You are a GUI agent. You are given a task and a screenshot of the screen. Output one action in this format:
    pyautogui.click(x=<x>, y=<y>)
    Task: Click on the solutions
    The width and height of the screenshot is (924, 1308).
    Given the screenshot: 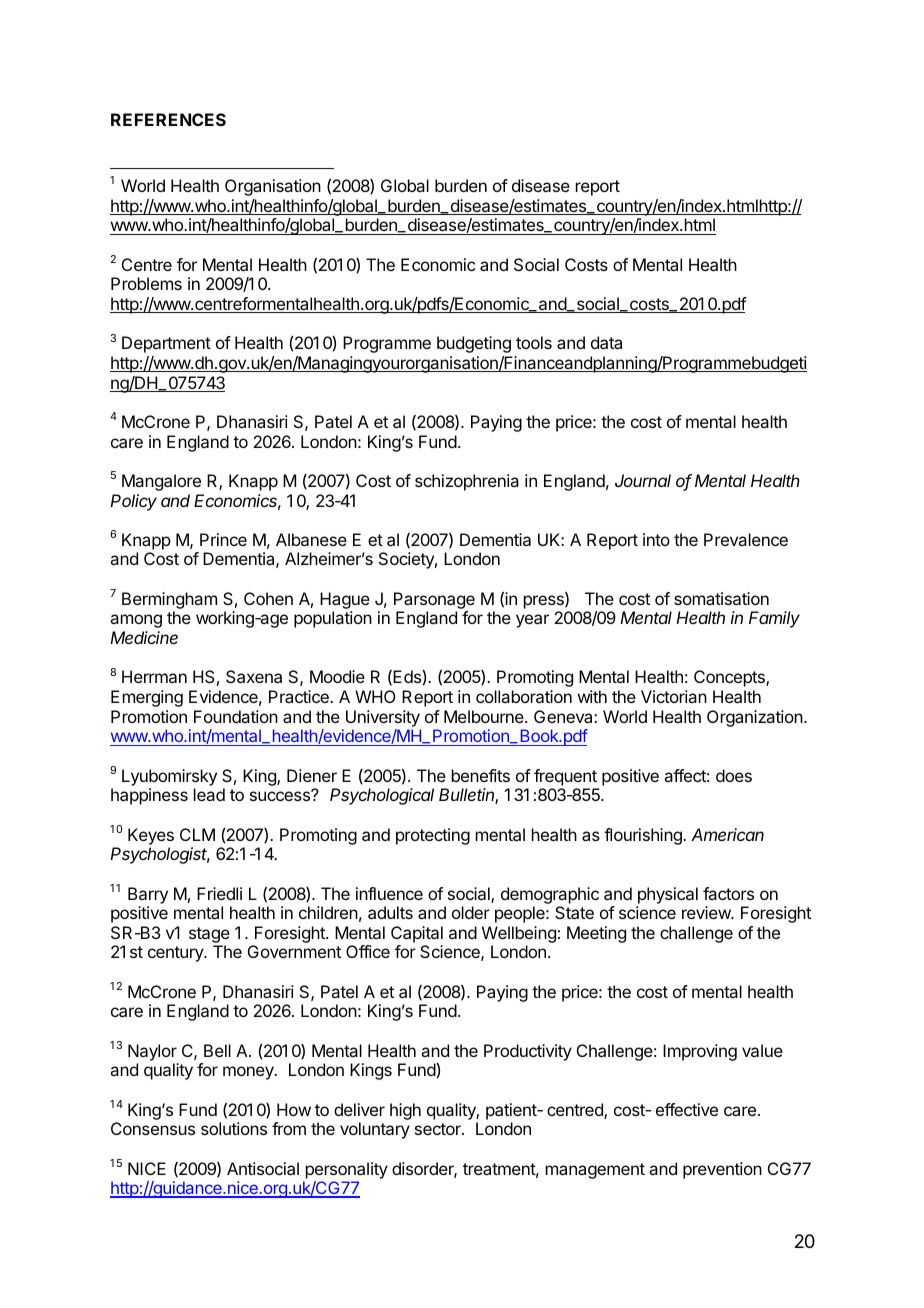 What is the action you would take?
    pyautogui.click(x=234, y=1128)
